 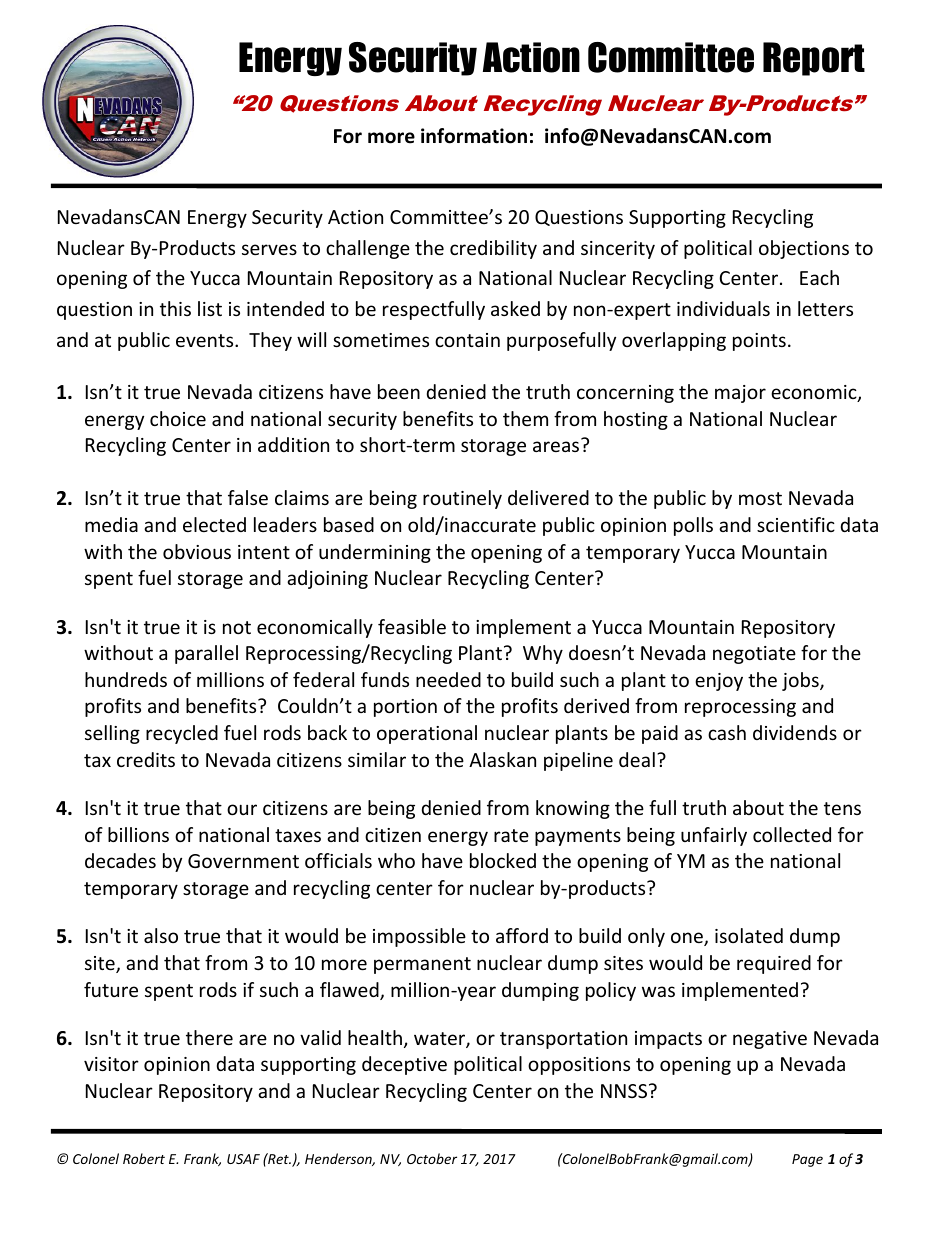 What do you see at coordinates (740, 394) in the image?
I see `major` at bounding box center [740, 394].
